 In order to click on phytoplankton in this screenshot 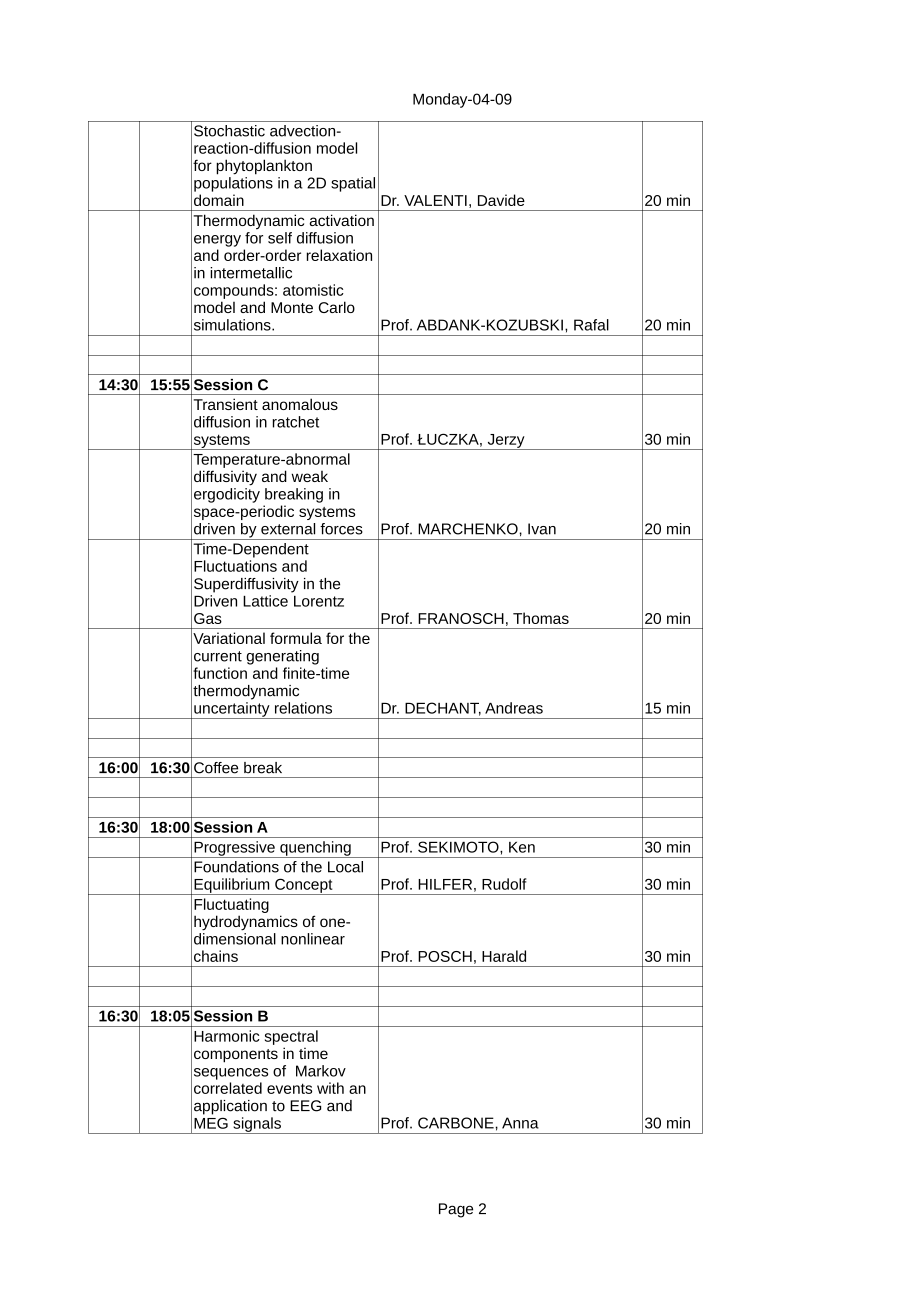, I will do `click(264, 167)`.
